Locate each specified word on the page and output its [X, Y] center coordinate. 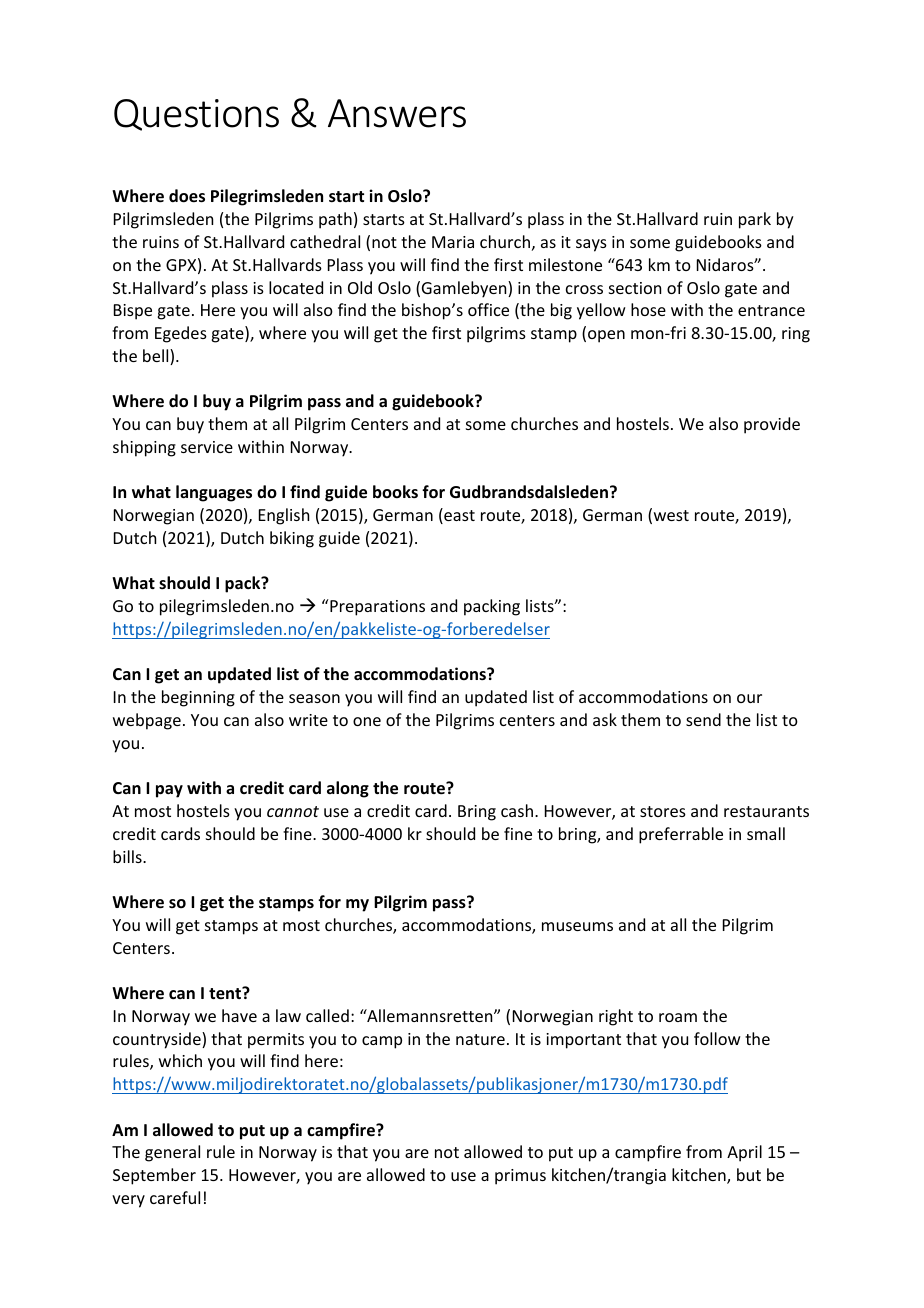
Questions [196, 115]
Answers [397, 113]
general [172, 1153]
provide [772, 425]
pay [169, 791]
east [458, 516]
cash [518, 810]
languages [214, 493]
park [755, 220]
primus [520, 1177]
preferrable [681, 835]
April [744, 1153]
